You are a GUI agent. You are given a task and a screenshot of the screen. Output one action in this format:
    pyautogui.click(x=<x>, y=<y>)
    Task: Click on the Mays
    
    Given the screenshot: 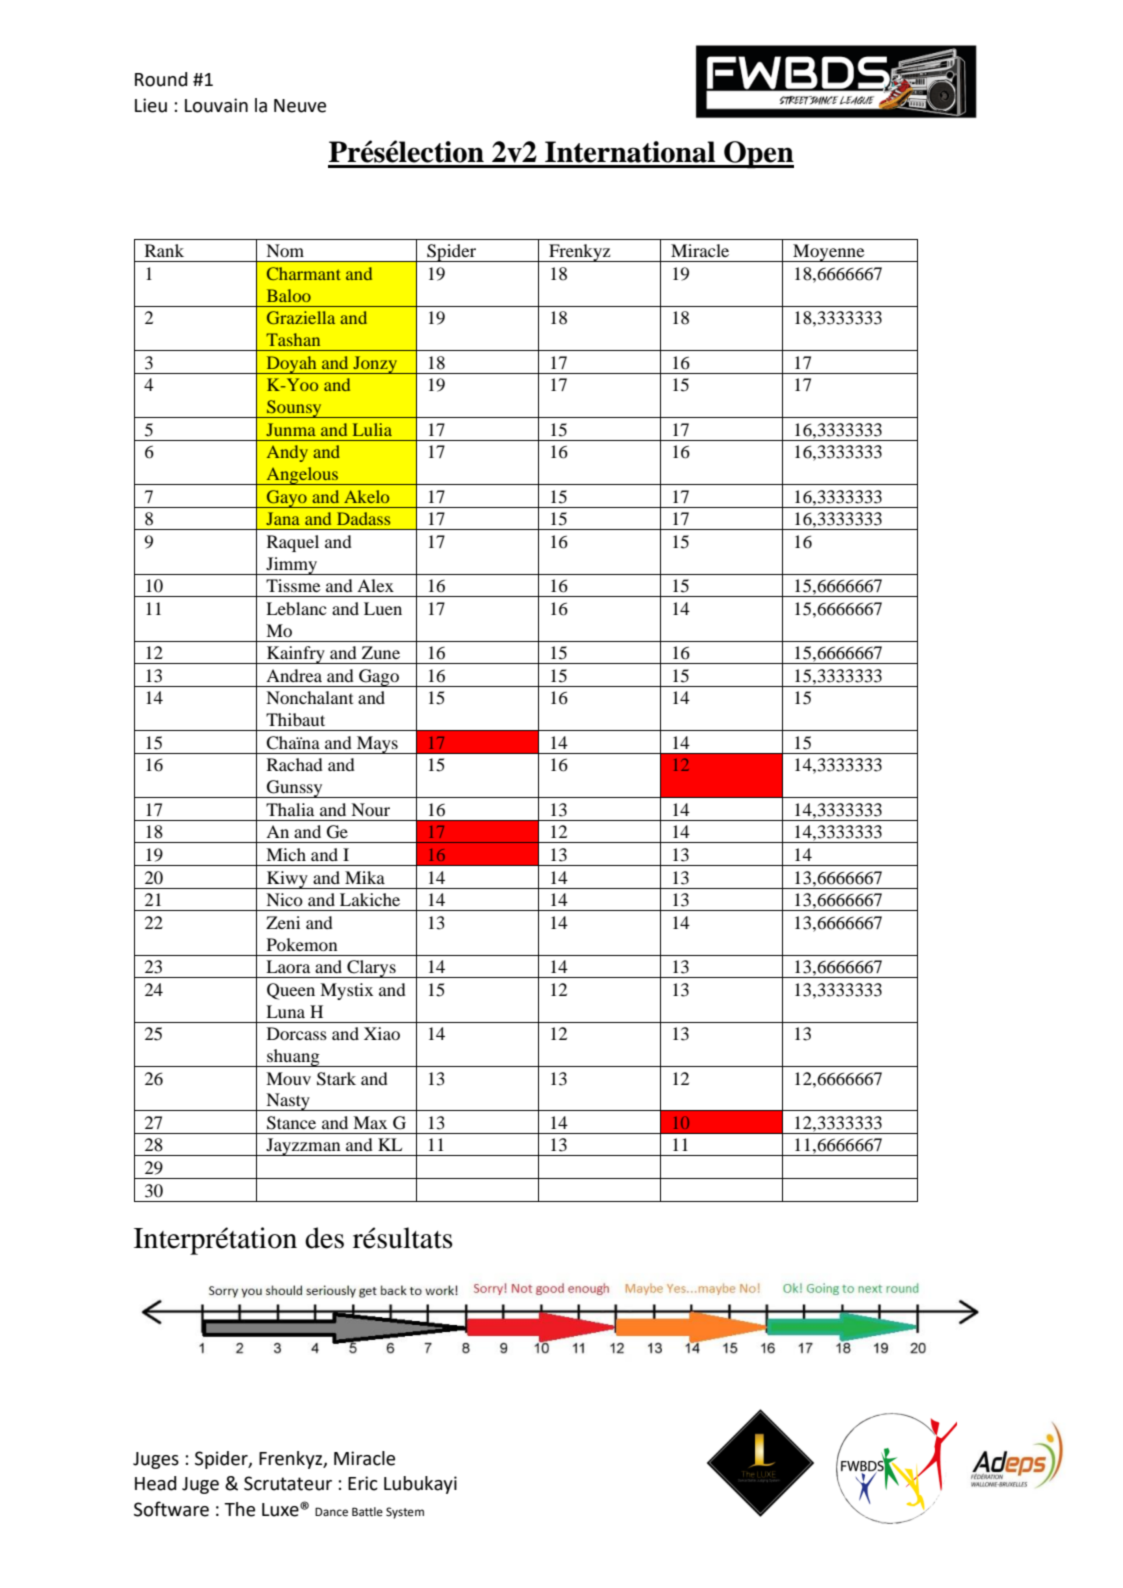 What is the action you would take?
    pyautogui.click(x=377, y=745)
